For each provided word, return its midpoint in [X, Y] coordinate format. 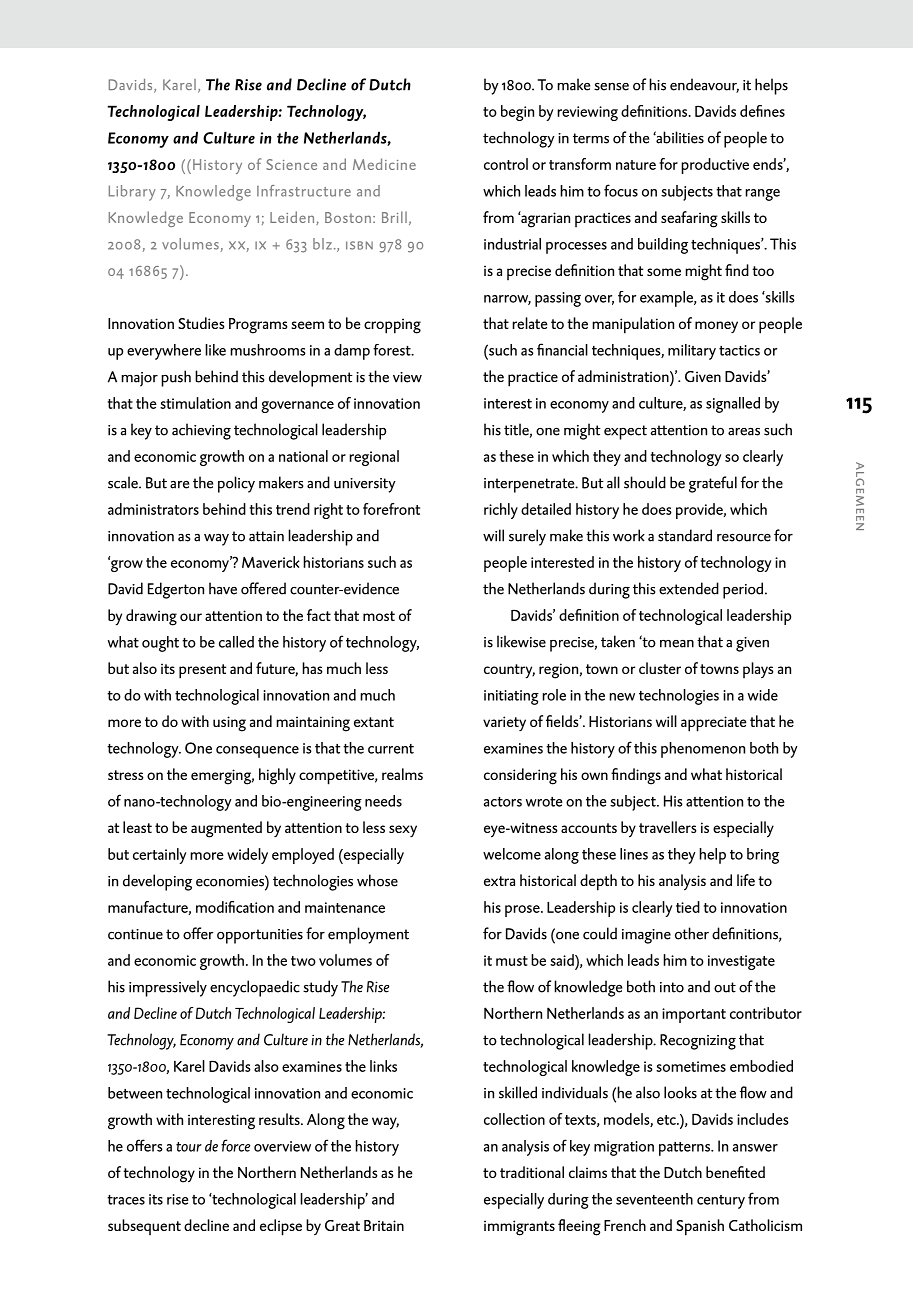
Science [291, 164]
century [721, 1202]
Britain [384, 1225]
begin [517, 113]
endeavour [704, 85]
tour [189, 1147]
